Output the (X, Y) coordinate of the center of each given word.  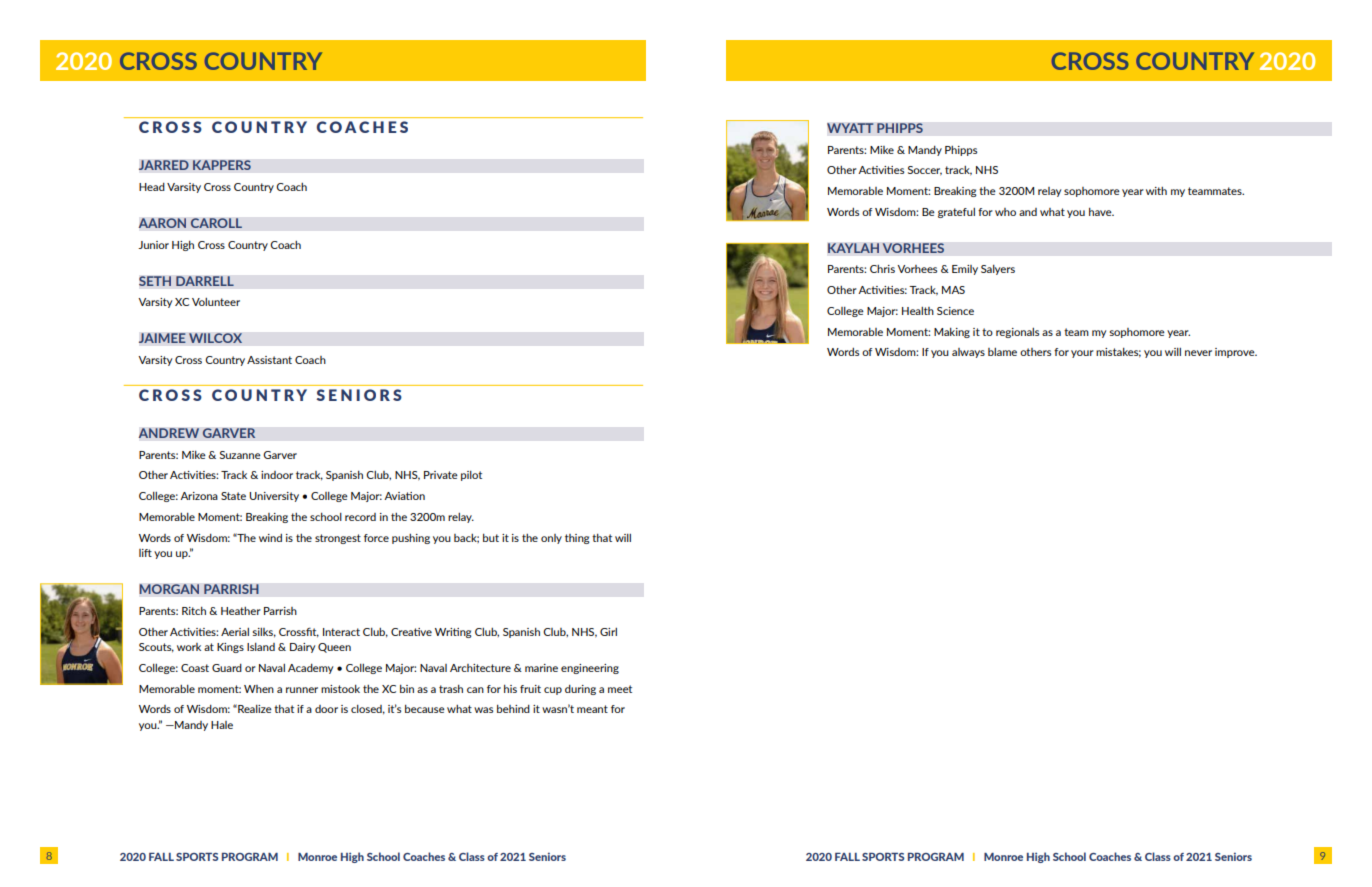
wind (270, 538)
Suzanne (240, 455)
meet (620, 689)
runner (302, 690)
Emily (965, 270)
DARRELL (205, 281)
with (1156, 191)
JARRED (164, 165)
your (1082, 354)
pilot (471, 476)
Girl (608, 632)
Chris (882, 269)
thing (577, 539)
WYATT (850, 128)
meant (592, 709)
